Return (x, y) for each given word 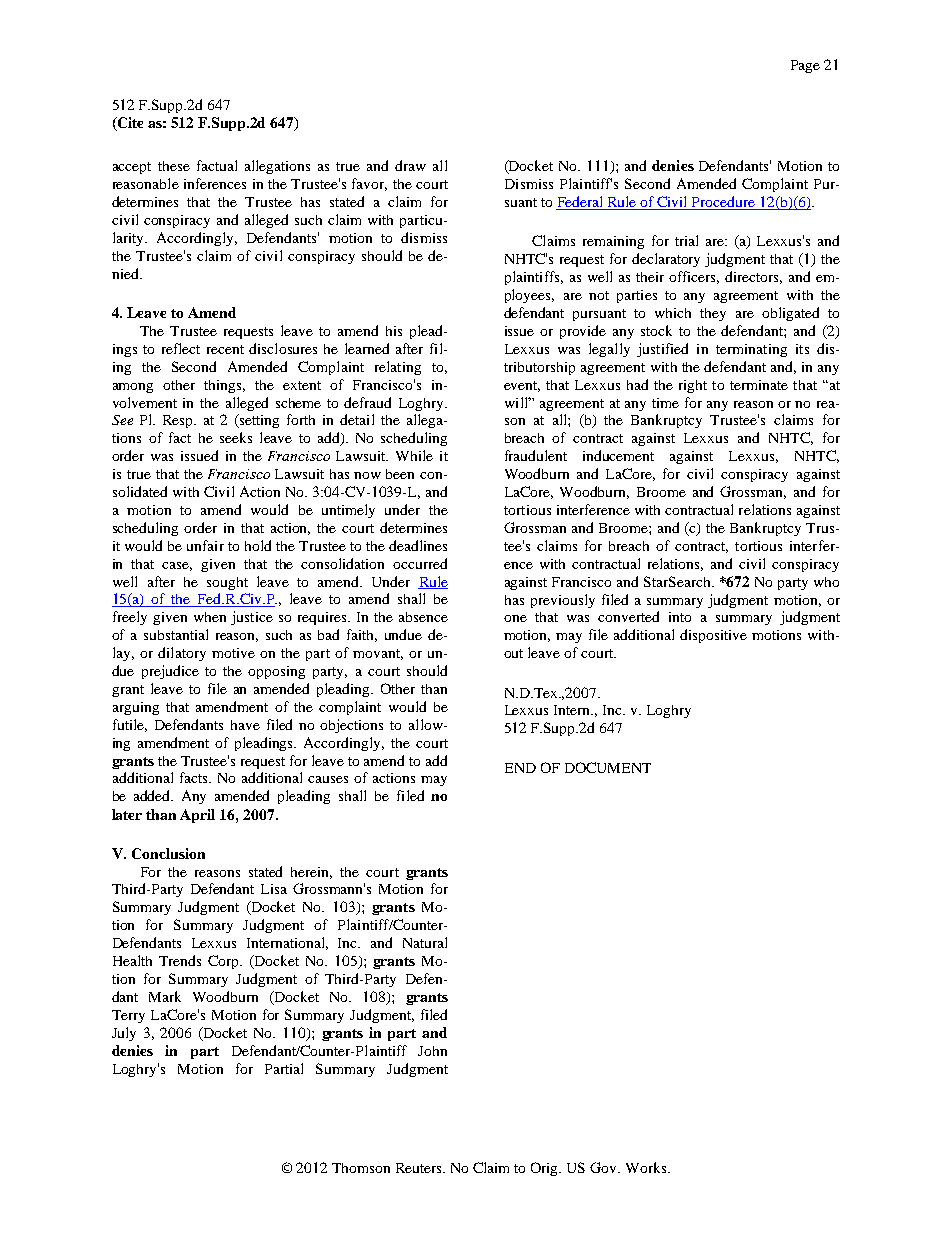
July (124, 1034)
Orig (546, 1169)
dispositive (713, 636)
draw (410, 165)
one (515, 618)
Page (805, 66)
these (174, 166)
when (210, 617)
